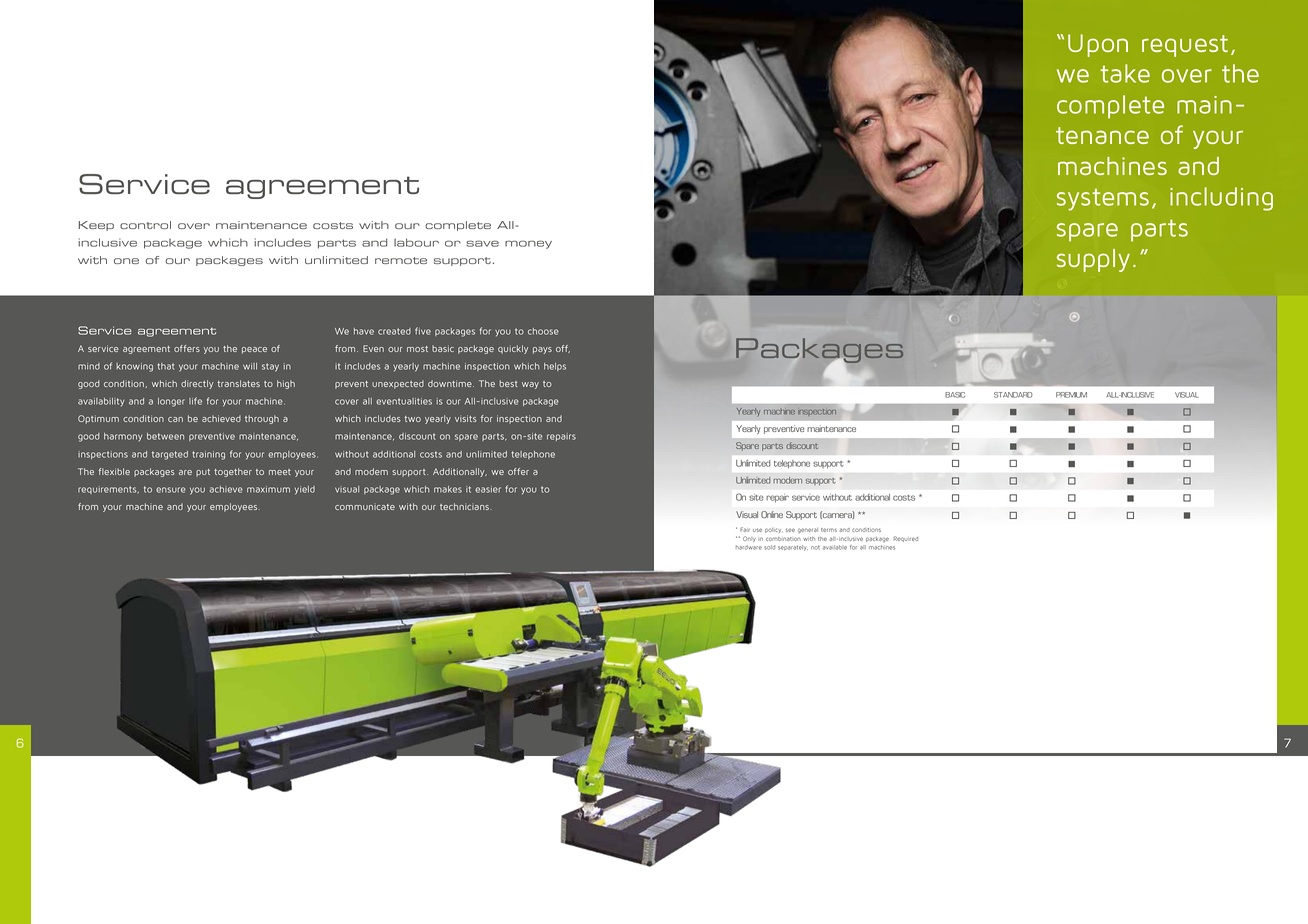 Image resolution: width=1308 pixels, height=924 pixels. What do you see at coordinates (530, 385) in the document?
I see `way` at bounding box center [530, 385].
